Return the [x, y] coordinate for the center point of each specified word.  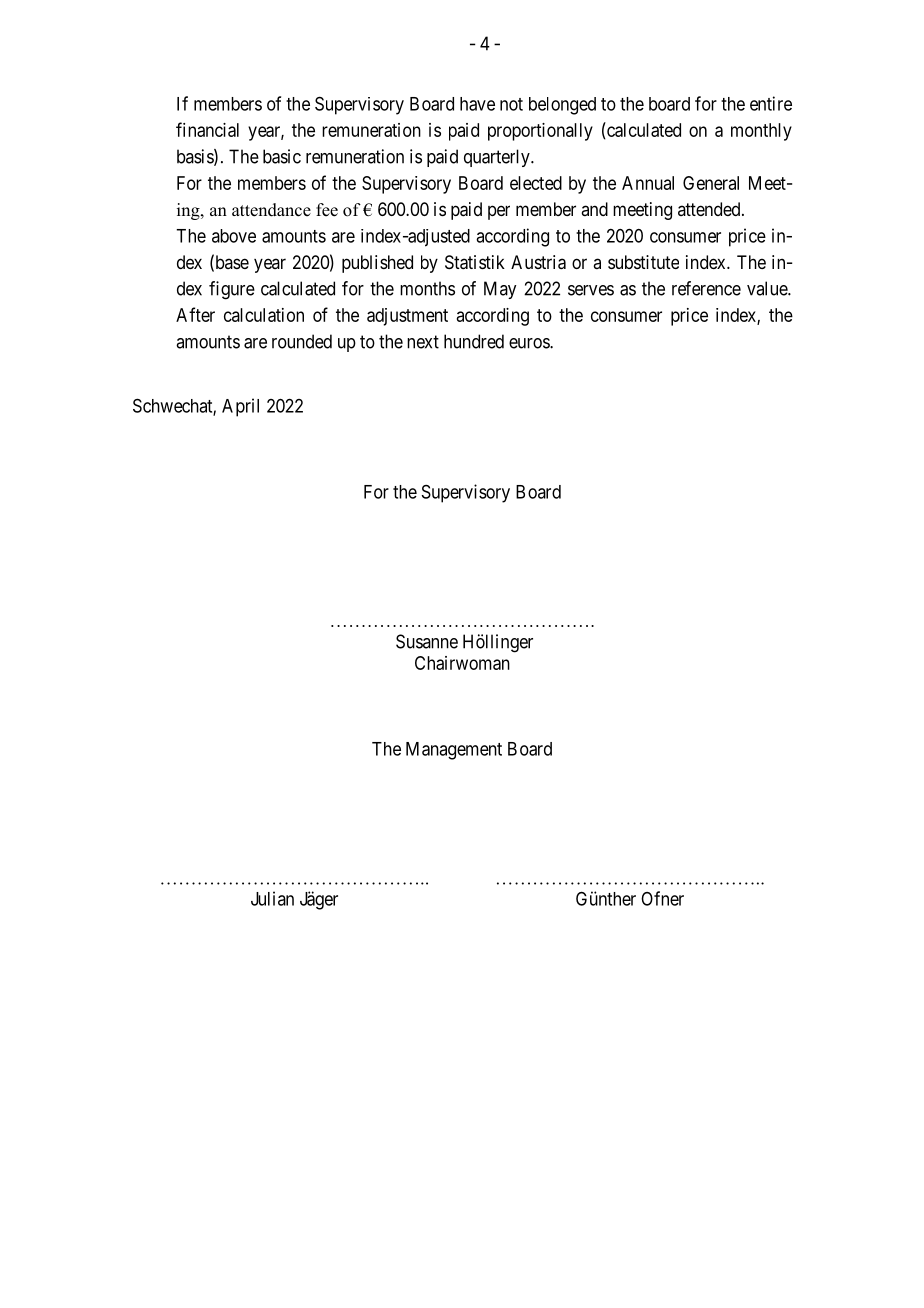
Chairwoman [462, 663]
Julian [272, 898]
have [477, 104]
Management [454, 751]
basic [282, 156]
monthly [761, 132]
